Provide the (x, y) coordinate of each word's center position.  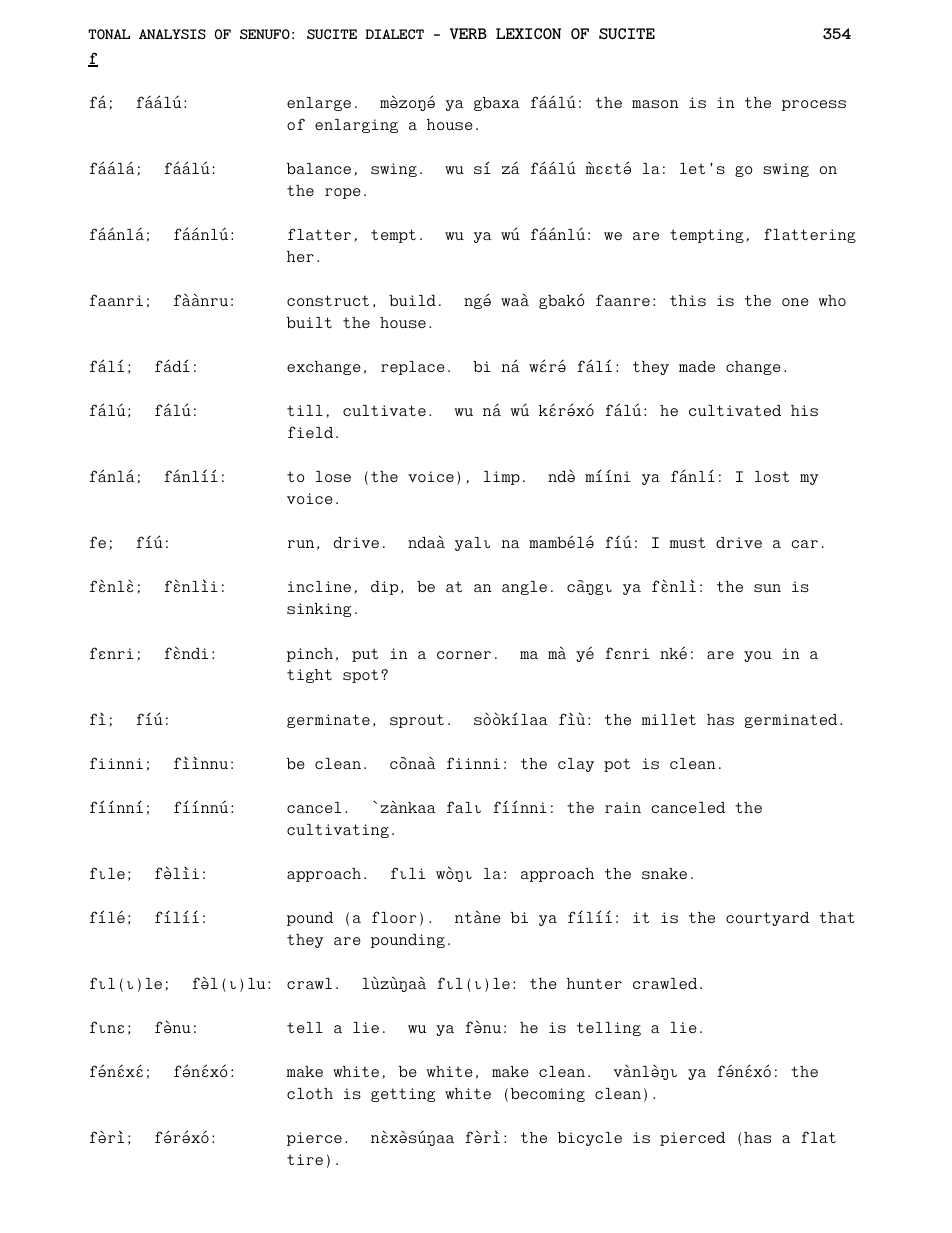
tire (305, 1159)
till (305, 410)
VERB (468, 33)
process (814, 105)
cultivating (338, 831)
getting (403, 1095)
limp (502, 478)
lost (772, 476)
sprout (417, 721)
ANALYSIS (172, 34)
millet (669, 719)
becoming (548, 1095)
